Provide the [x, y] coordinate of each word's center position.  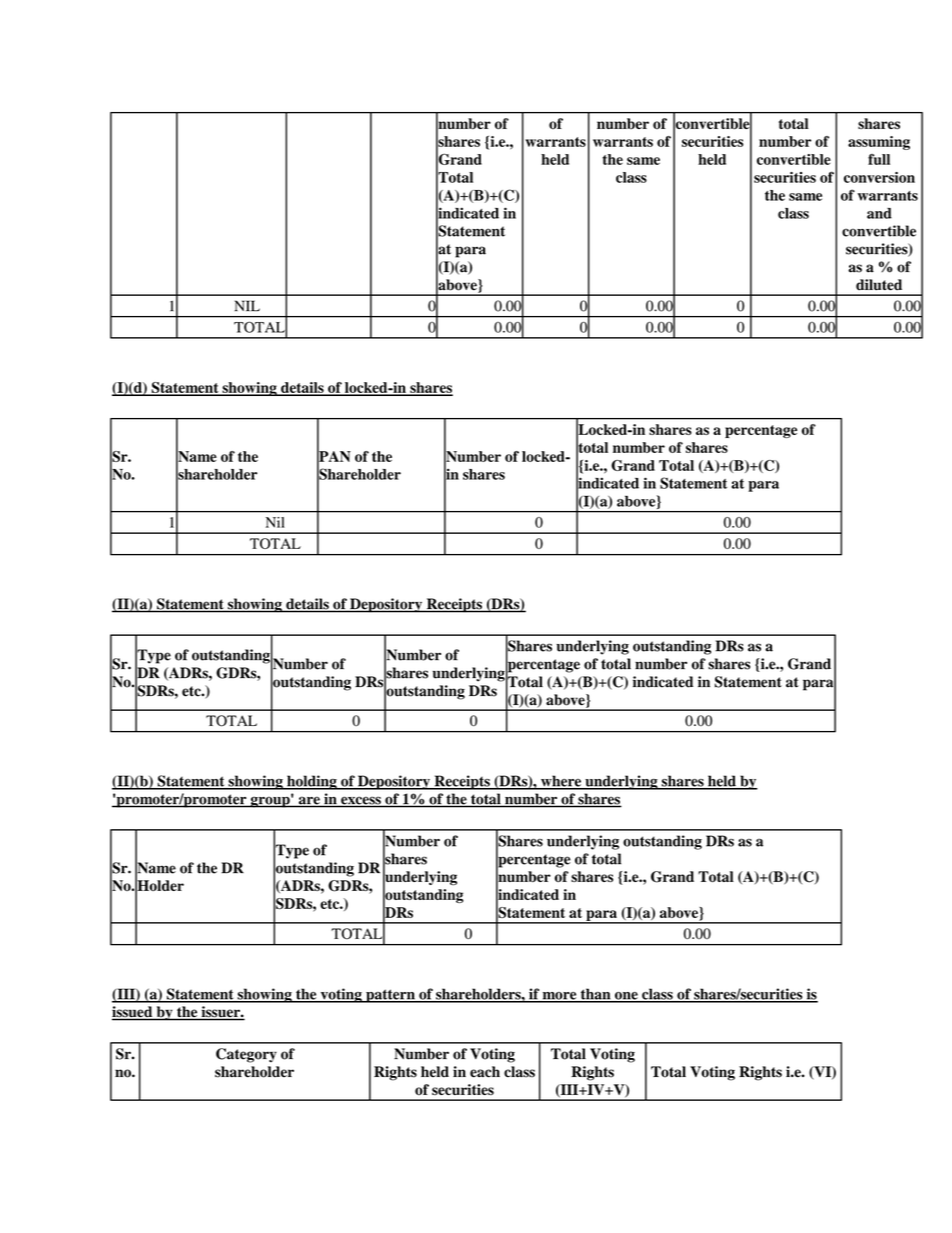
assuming [879, 143]
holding [312, 782]
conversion [879, 177]
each [485, 1072]
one [626, 997]
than [595, 995]
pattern [390, 996]
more [559, 997]
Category [246, 1055]
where [561, 782]
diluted [879, 285]
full [879, 159]
